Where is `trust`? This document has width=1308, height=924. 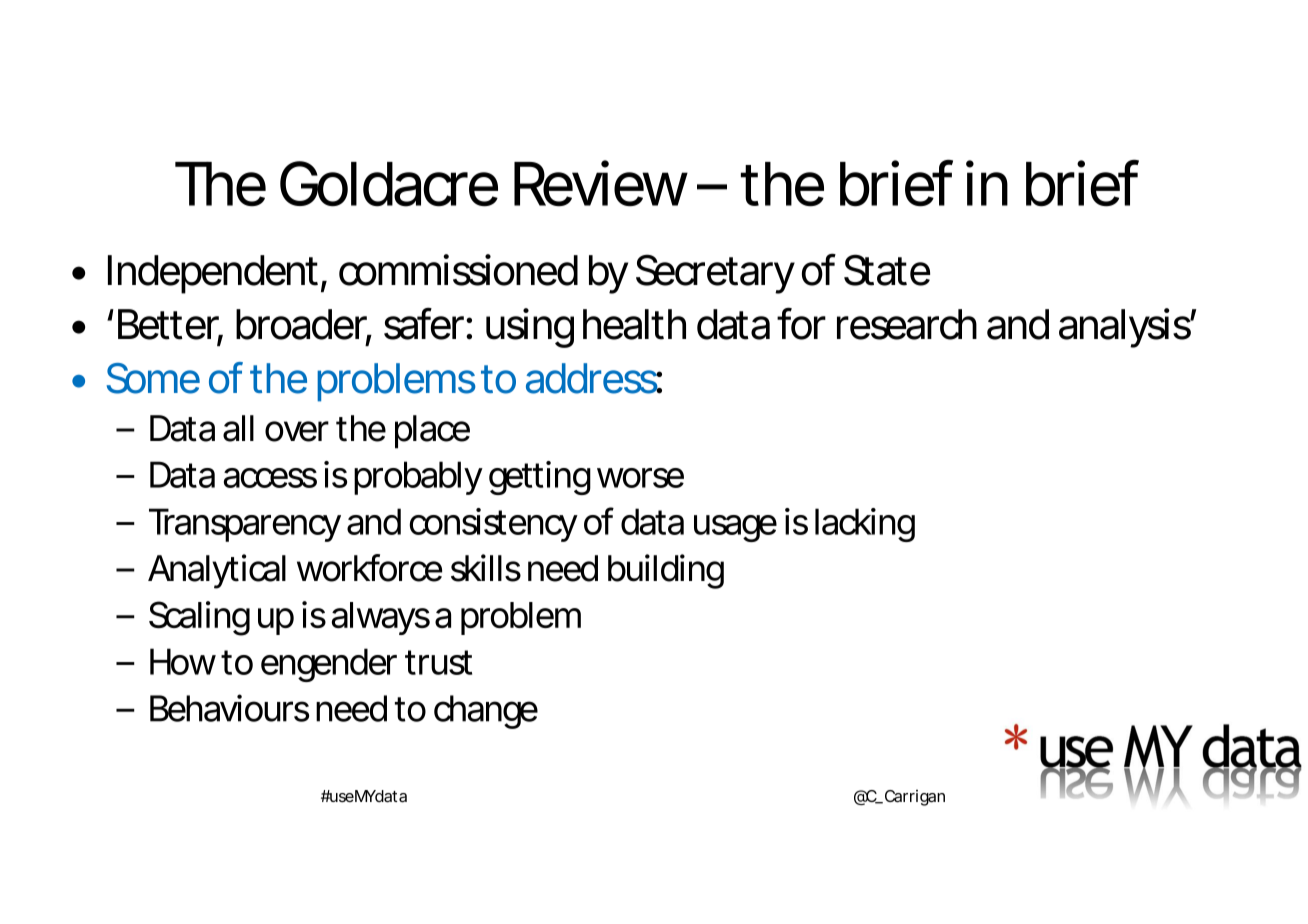 trust is located at coordinates (438, 662).
